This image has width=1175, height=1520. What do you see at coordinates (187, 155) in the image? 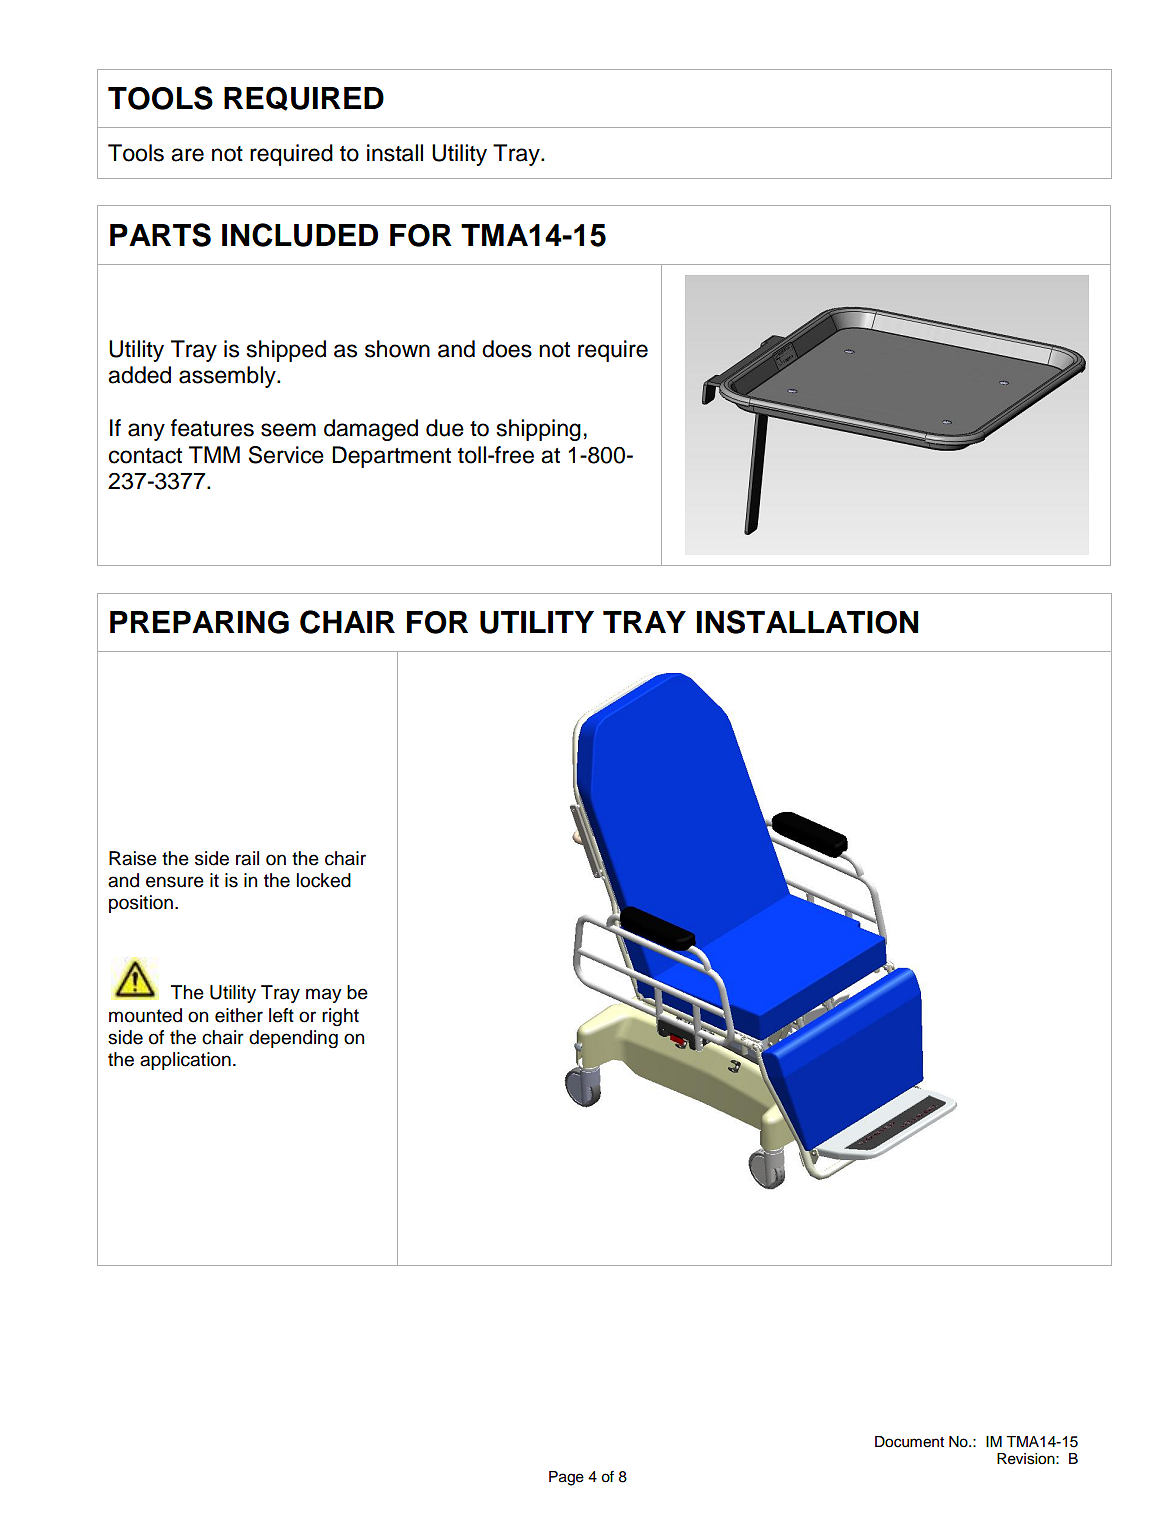
I see `are` at bounding box center [187, 155].
